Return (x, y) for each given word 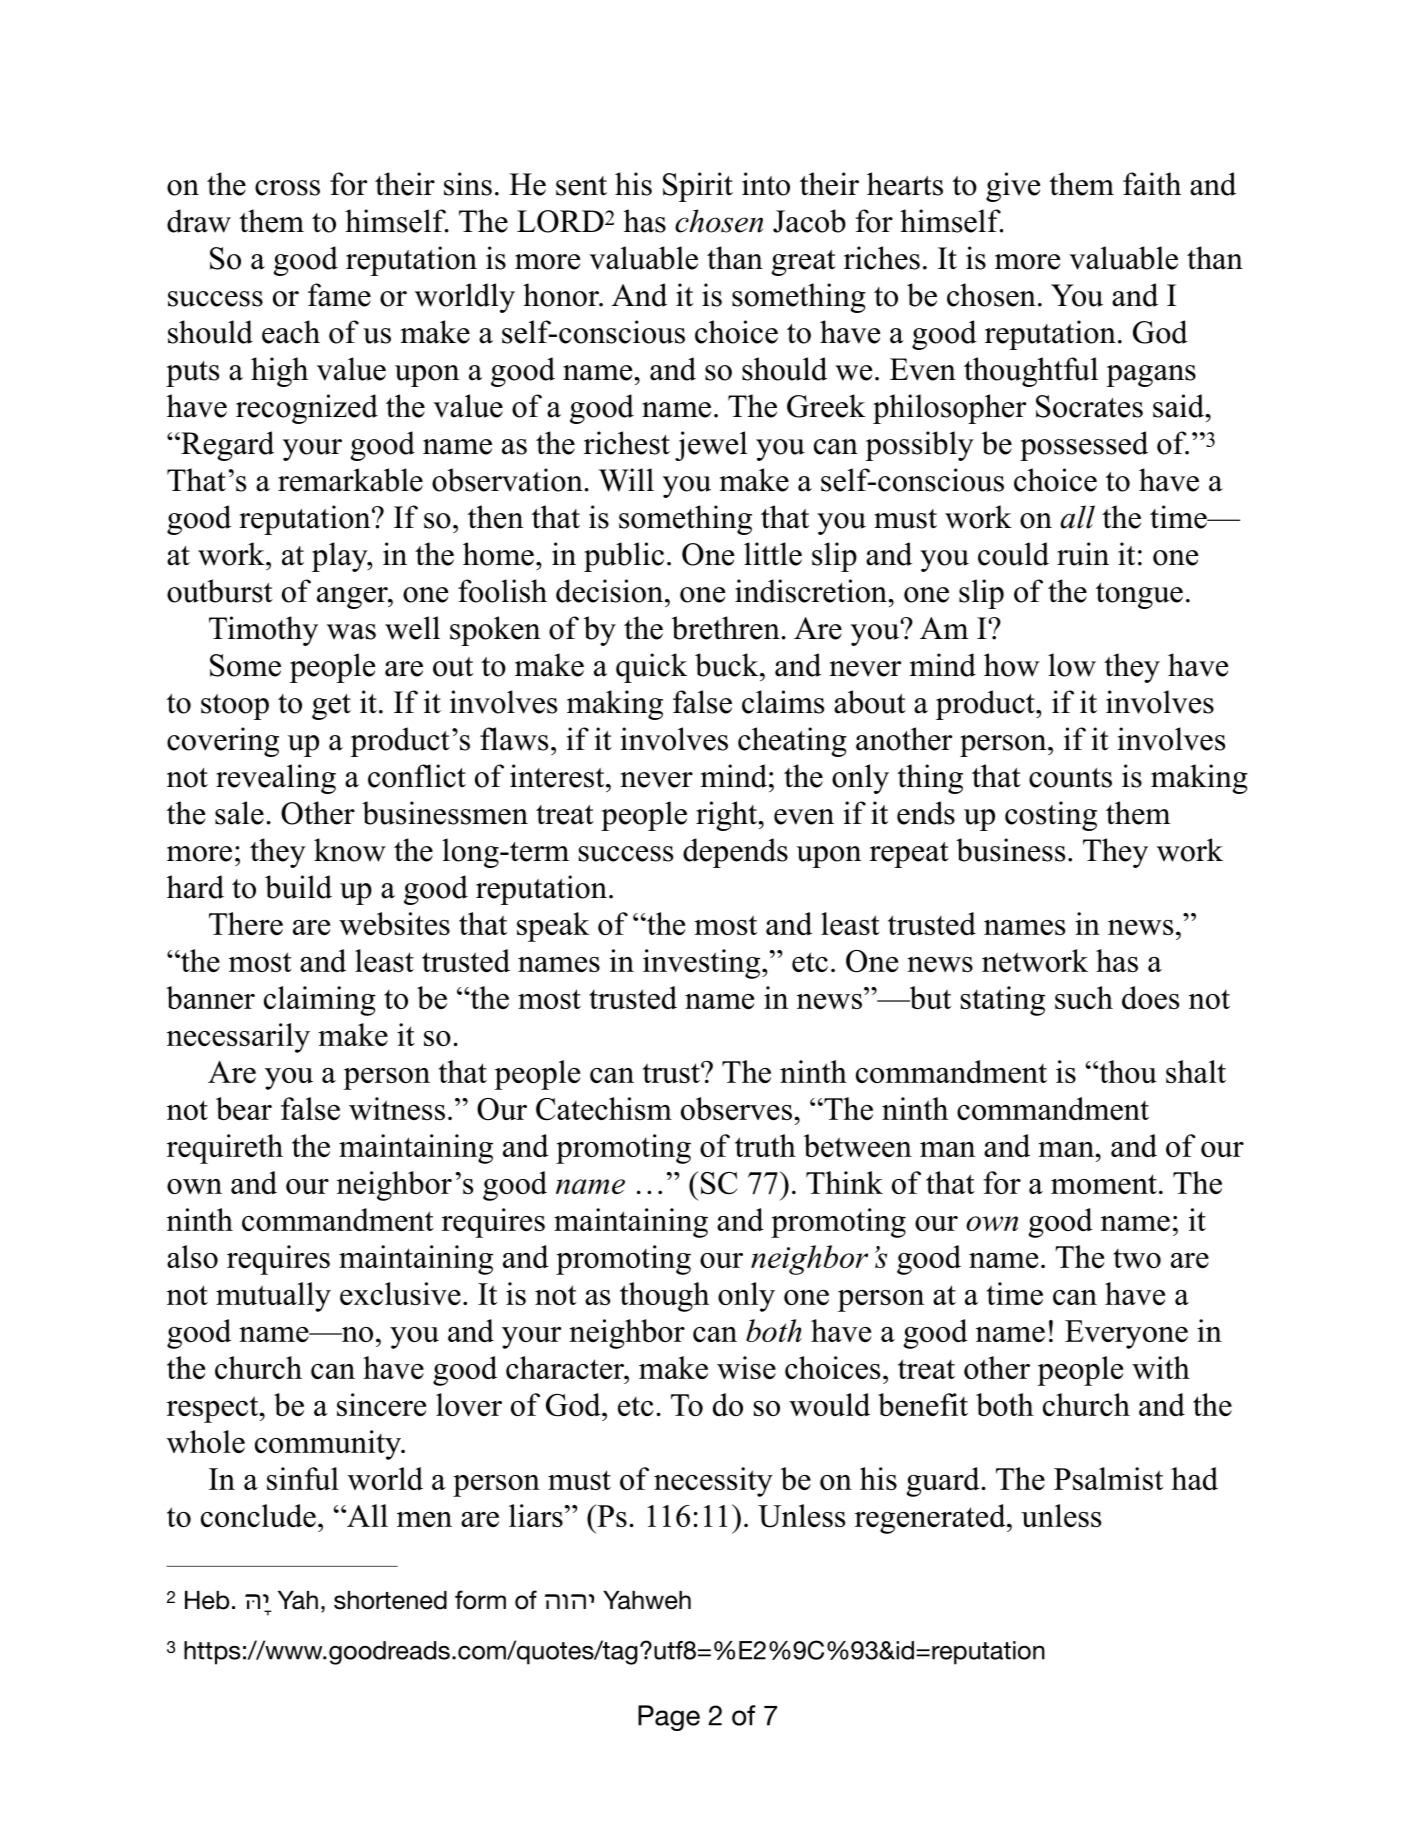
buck (728, 665)
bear (244, 1108)
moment (1104, 1184)
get (331, 707)
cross (287, 188)
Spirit (698, 187)
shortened (390, 1600)
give (1013, 187)
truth (765, 1145)
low (1072, 665)
